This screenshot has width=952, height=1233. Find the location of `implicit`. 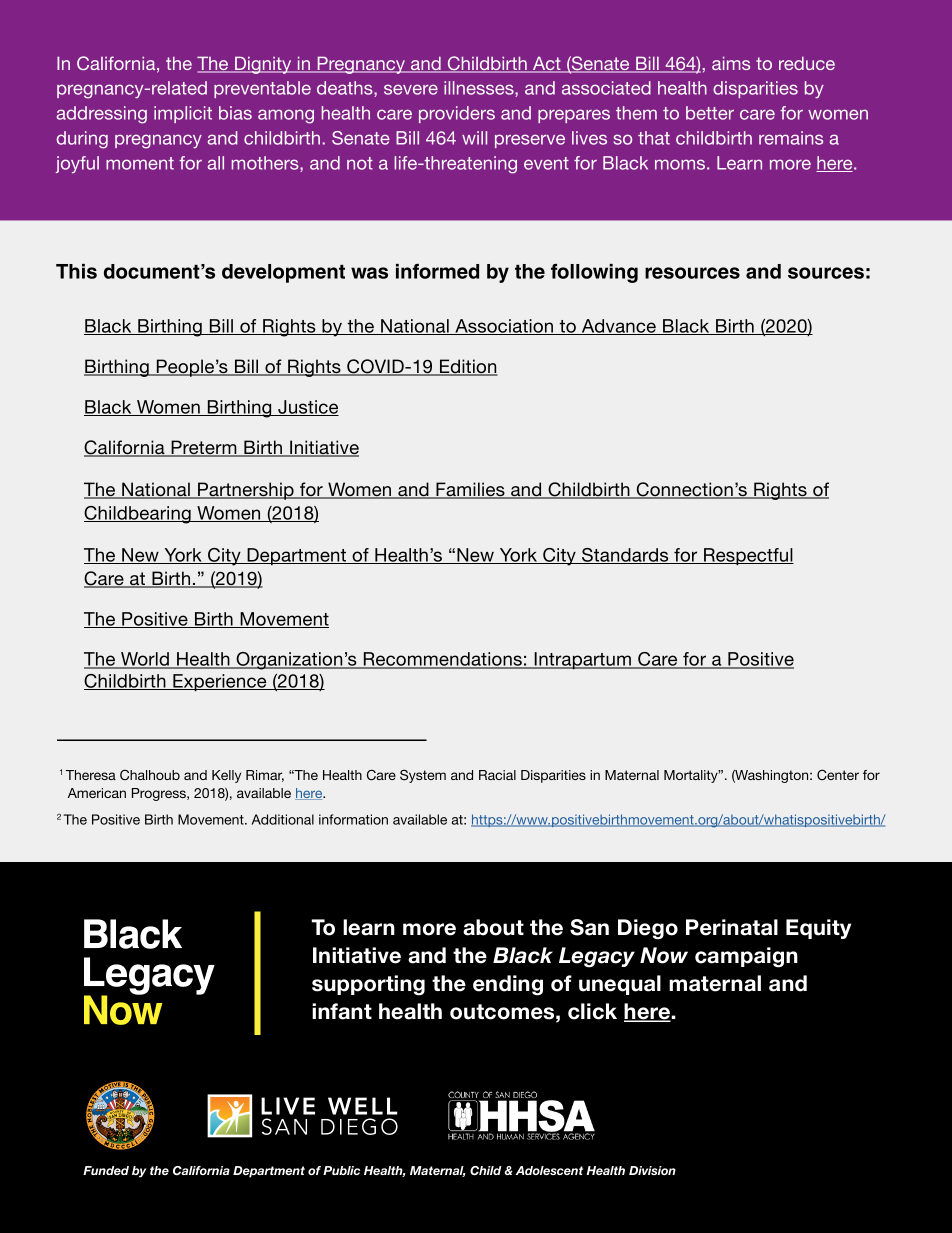

implicit is located at coordinates (183, 114).
